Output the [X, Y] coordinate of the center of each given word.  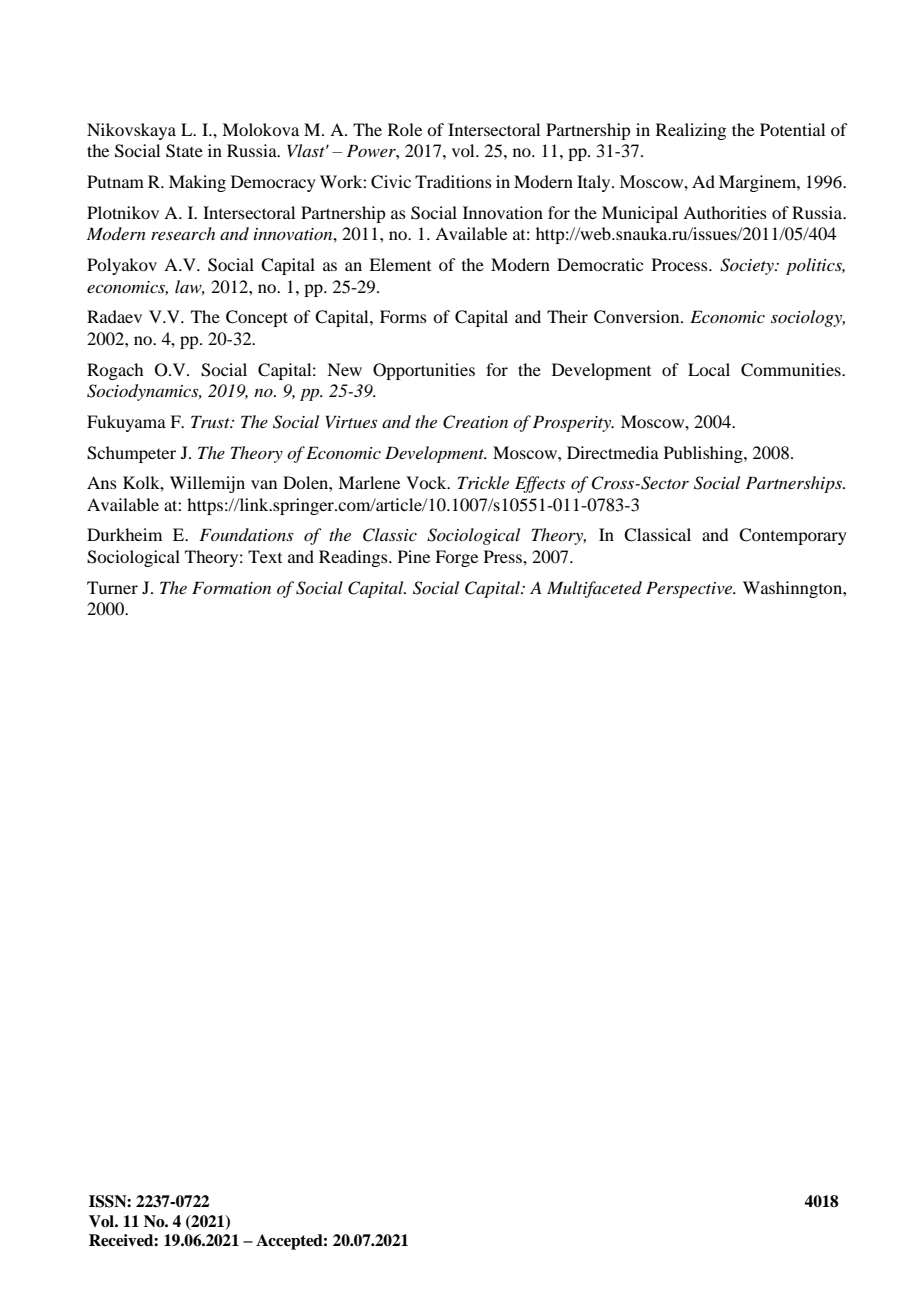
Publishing [704, 454]
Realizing [691, 131]
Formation [231, 587]
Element [400, 264]
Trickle [483, 482]
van [264, 484]
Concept [257, 318]
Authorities [725, 212]
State [184, 151]
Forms [403, 316]
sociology [808, 318]
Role [405, 129]
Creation [475, 422]
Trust [211, 421]
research [183, 233]
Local [709, 369]
